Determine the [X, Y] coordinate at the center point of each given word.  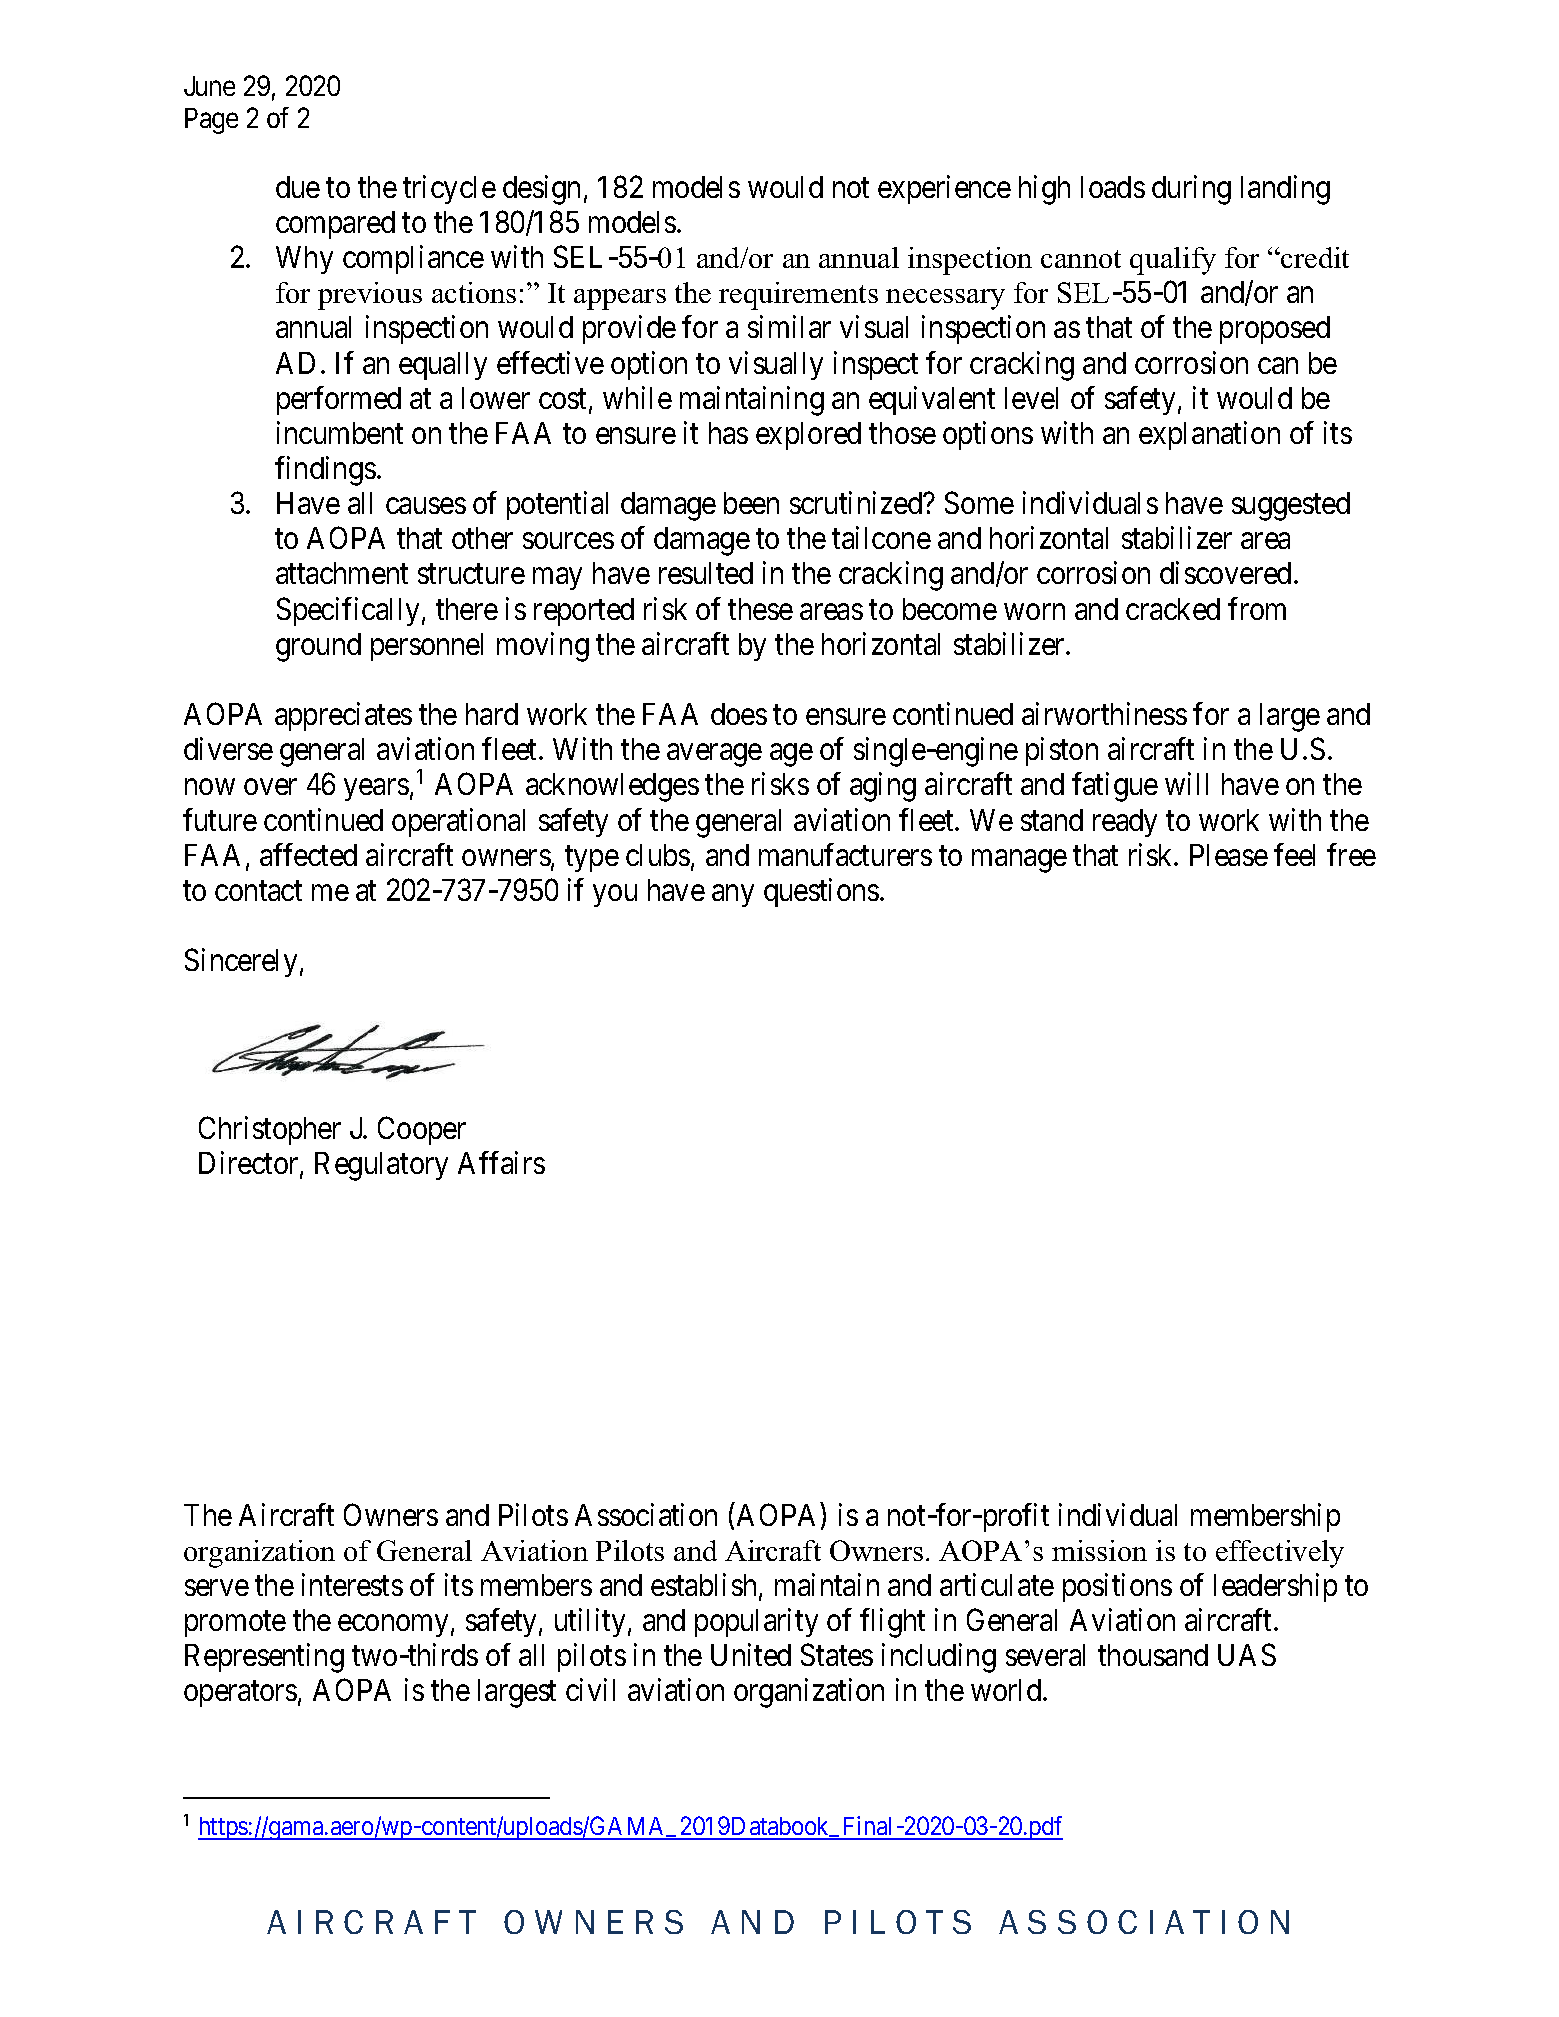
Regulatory [381, 1166]
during [1191, 190]
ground [318, 647]
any [733, 896]
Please [1229, 855]
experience [944, 189]
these [760, 609]
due [298, 187]
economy [393, 1626]
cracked [1173, 609]
